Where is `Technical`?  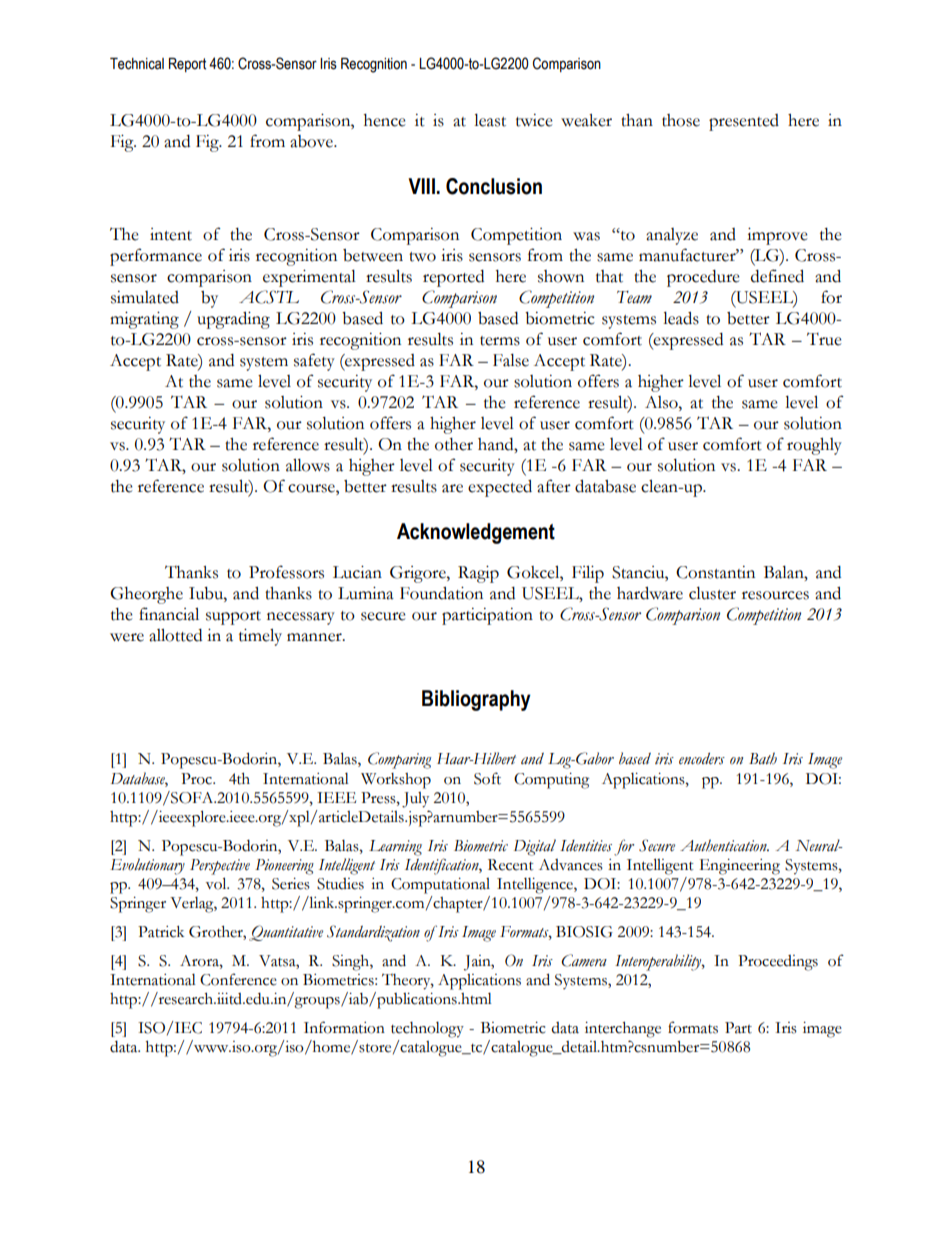 Technical is located at coordinates (137, 64).
